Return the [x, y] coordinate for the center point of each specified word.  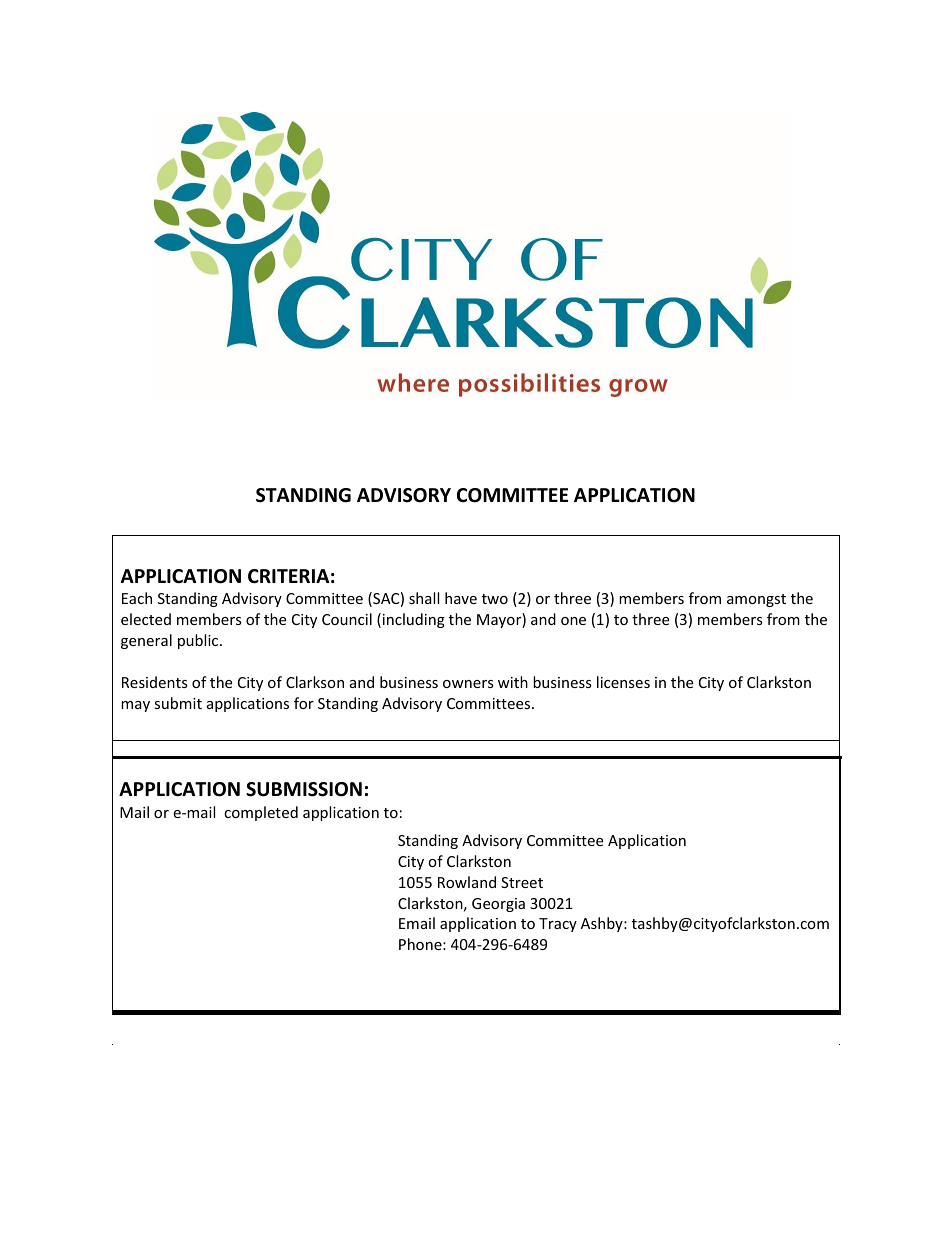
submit [178, 703]
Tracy [558, 925]
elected [146, 619]
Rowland [467, 882]
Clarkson [315, 682]
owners [468, 684]
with [513, 682]
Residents [155, 682]
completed [261, 813]
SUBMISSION [304, 789]
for [304, 703]
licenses [623, 682]
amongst [756, 600]
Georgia [498, 905]
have [461, 598]
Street [522, 882]
